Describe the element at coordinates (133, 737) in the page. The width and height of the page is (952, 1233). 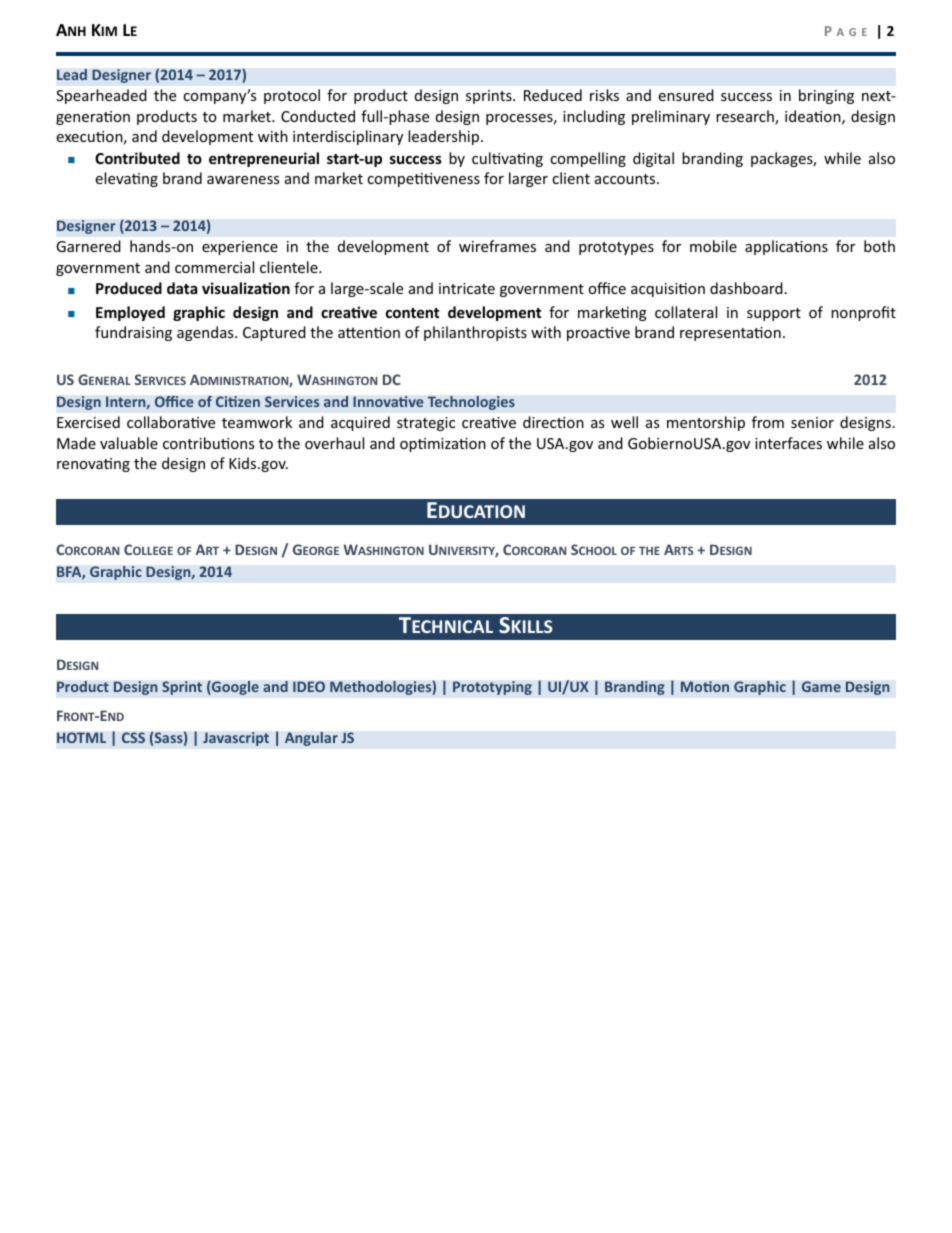
I see `CSS` at that location.
